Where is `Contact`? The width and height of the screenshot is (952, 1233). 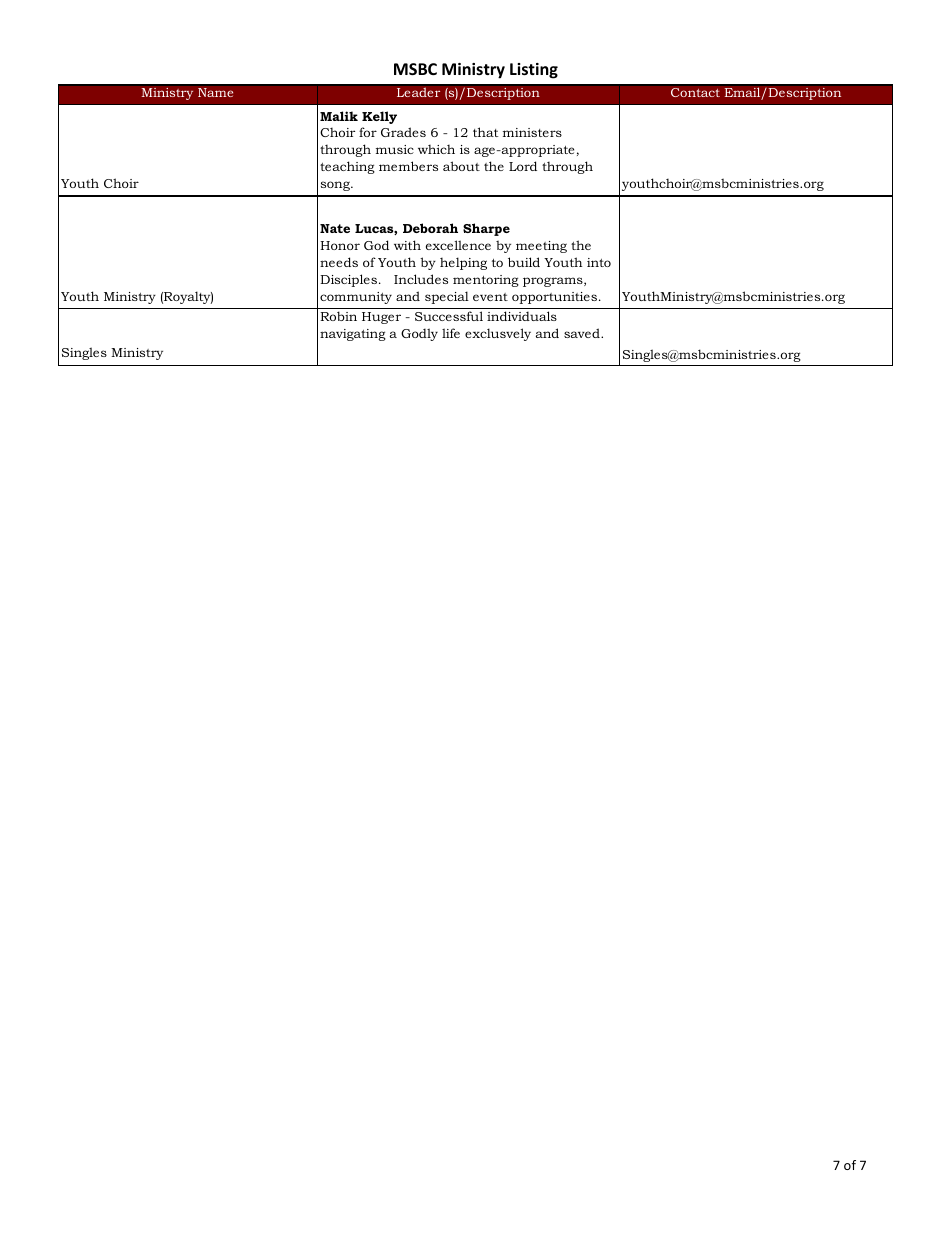
Contact is located at coordinates (695, 93).
